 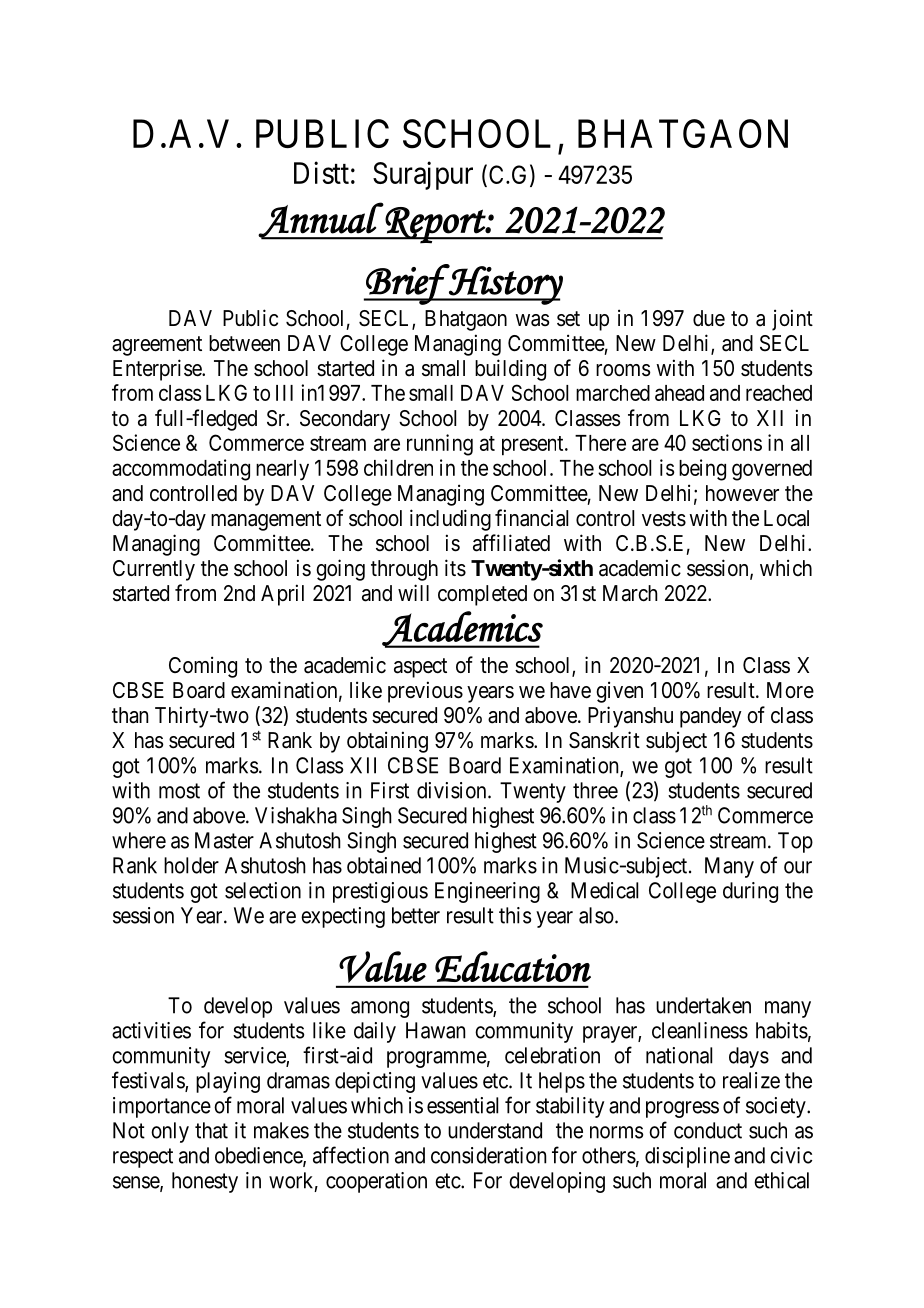 I want to click on Annual, so click(x=321, y=220).
